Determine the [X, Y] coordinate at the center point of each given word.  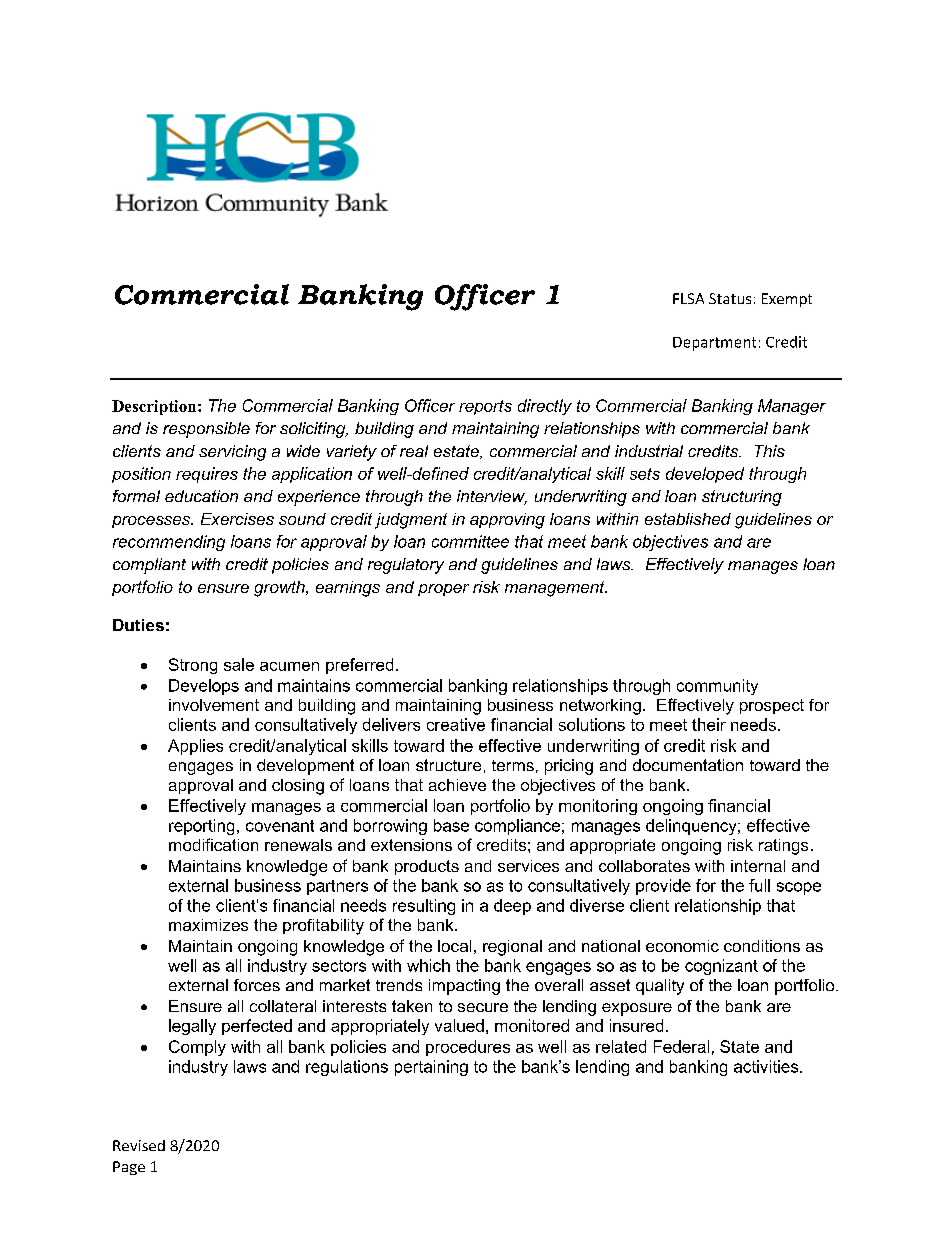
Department [714, 344]
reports [485, 407]
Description [155, 407]
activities [767, 1066]
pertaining [431, 1068]
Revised [139, 1145]
